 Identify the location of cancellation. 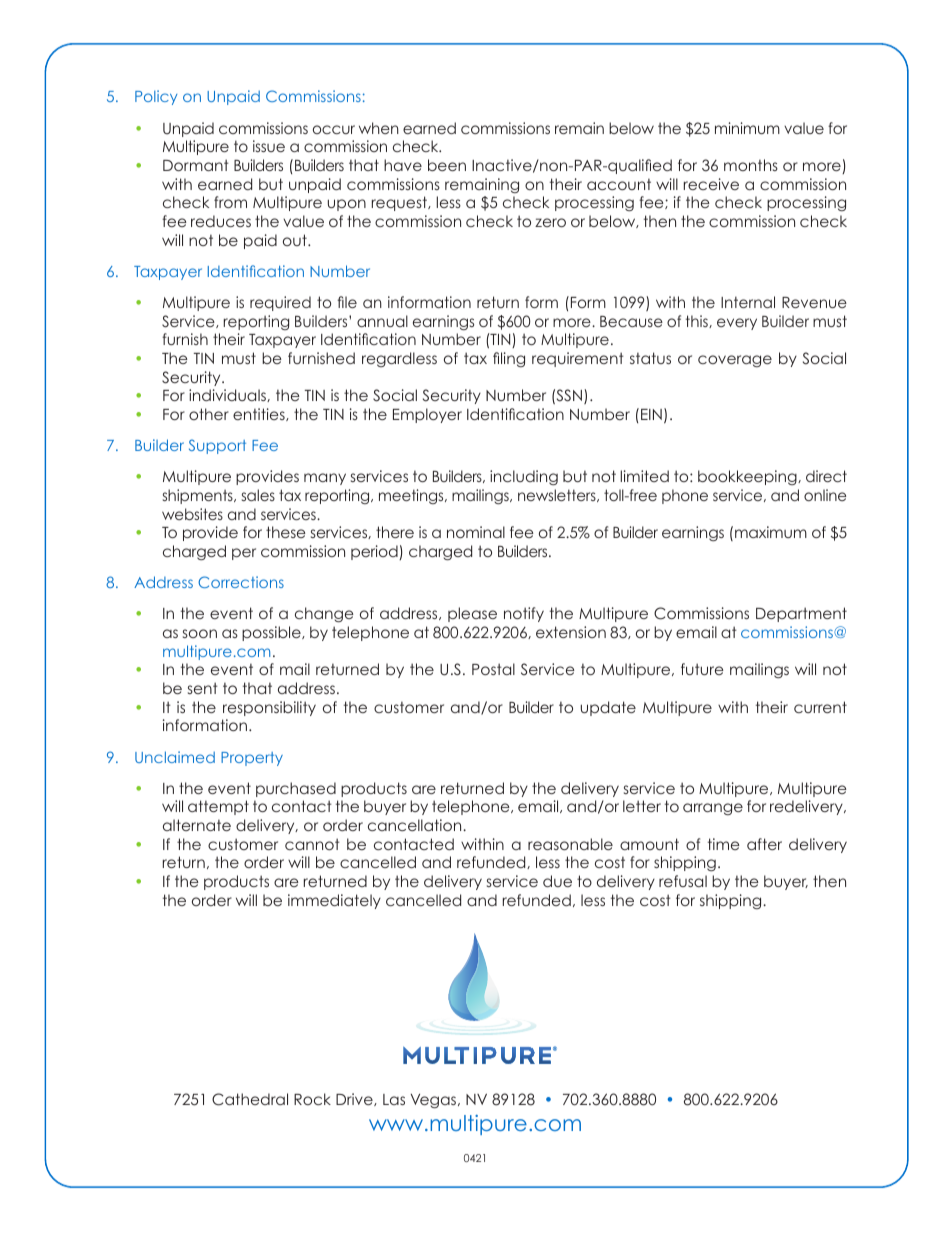
(416, 825).
